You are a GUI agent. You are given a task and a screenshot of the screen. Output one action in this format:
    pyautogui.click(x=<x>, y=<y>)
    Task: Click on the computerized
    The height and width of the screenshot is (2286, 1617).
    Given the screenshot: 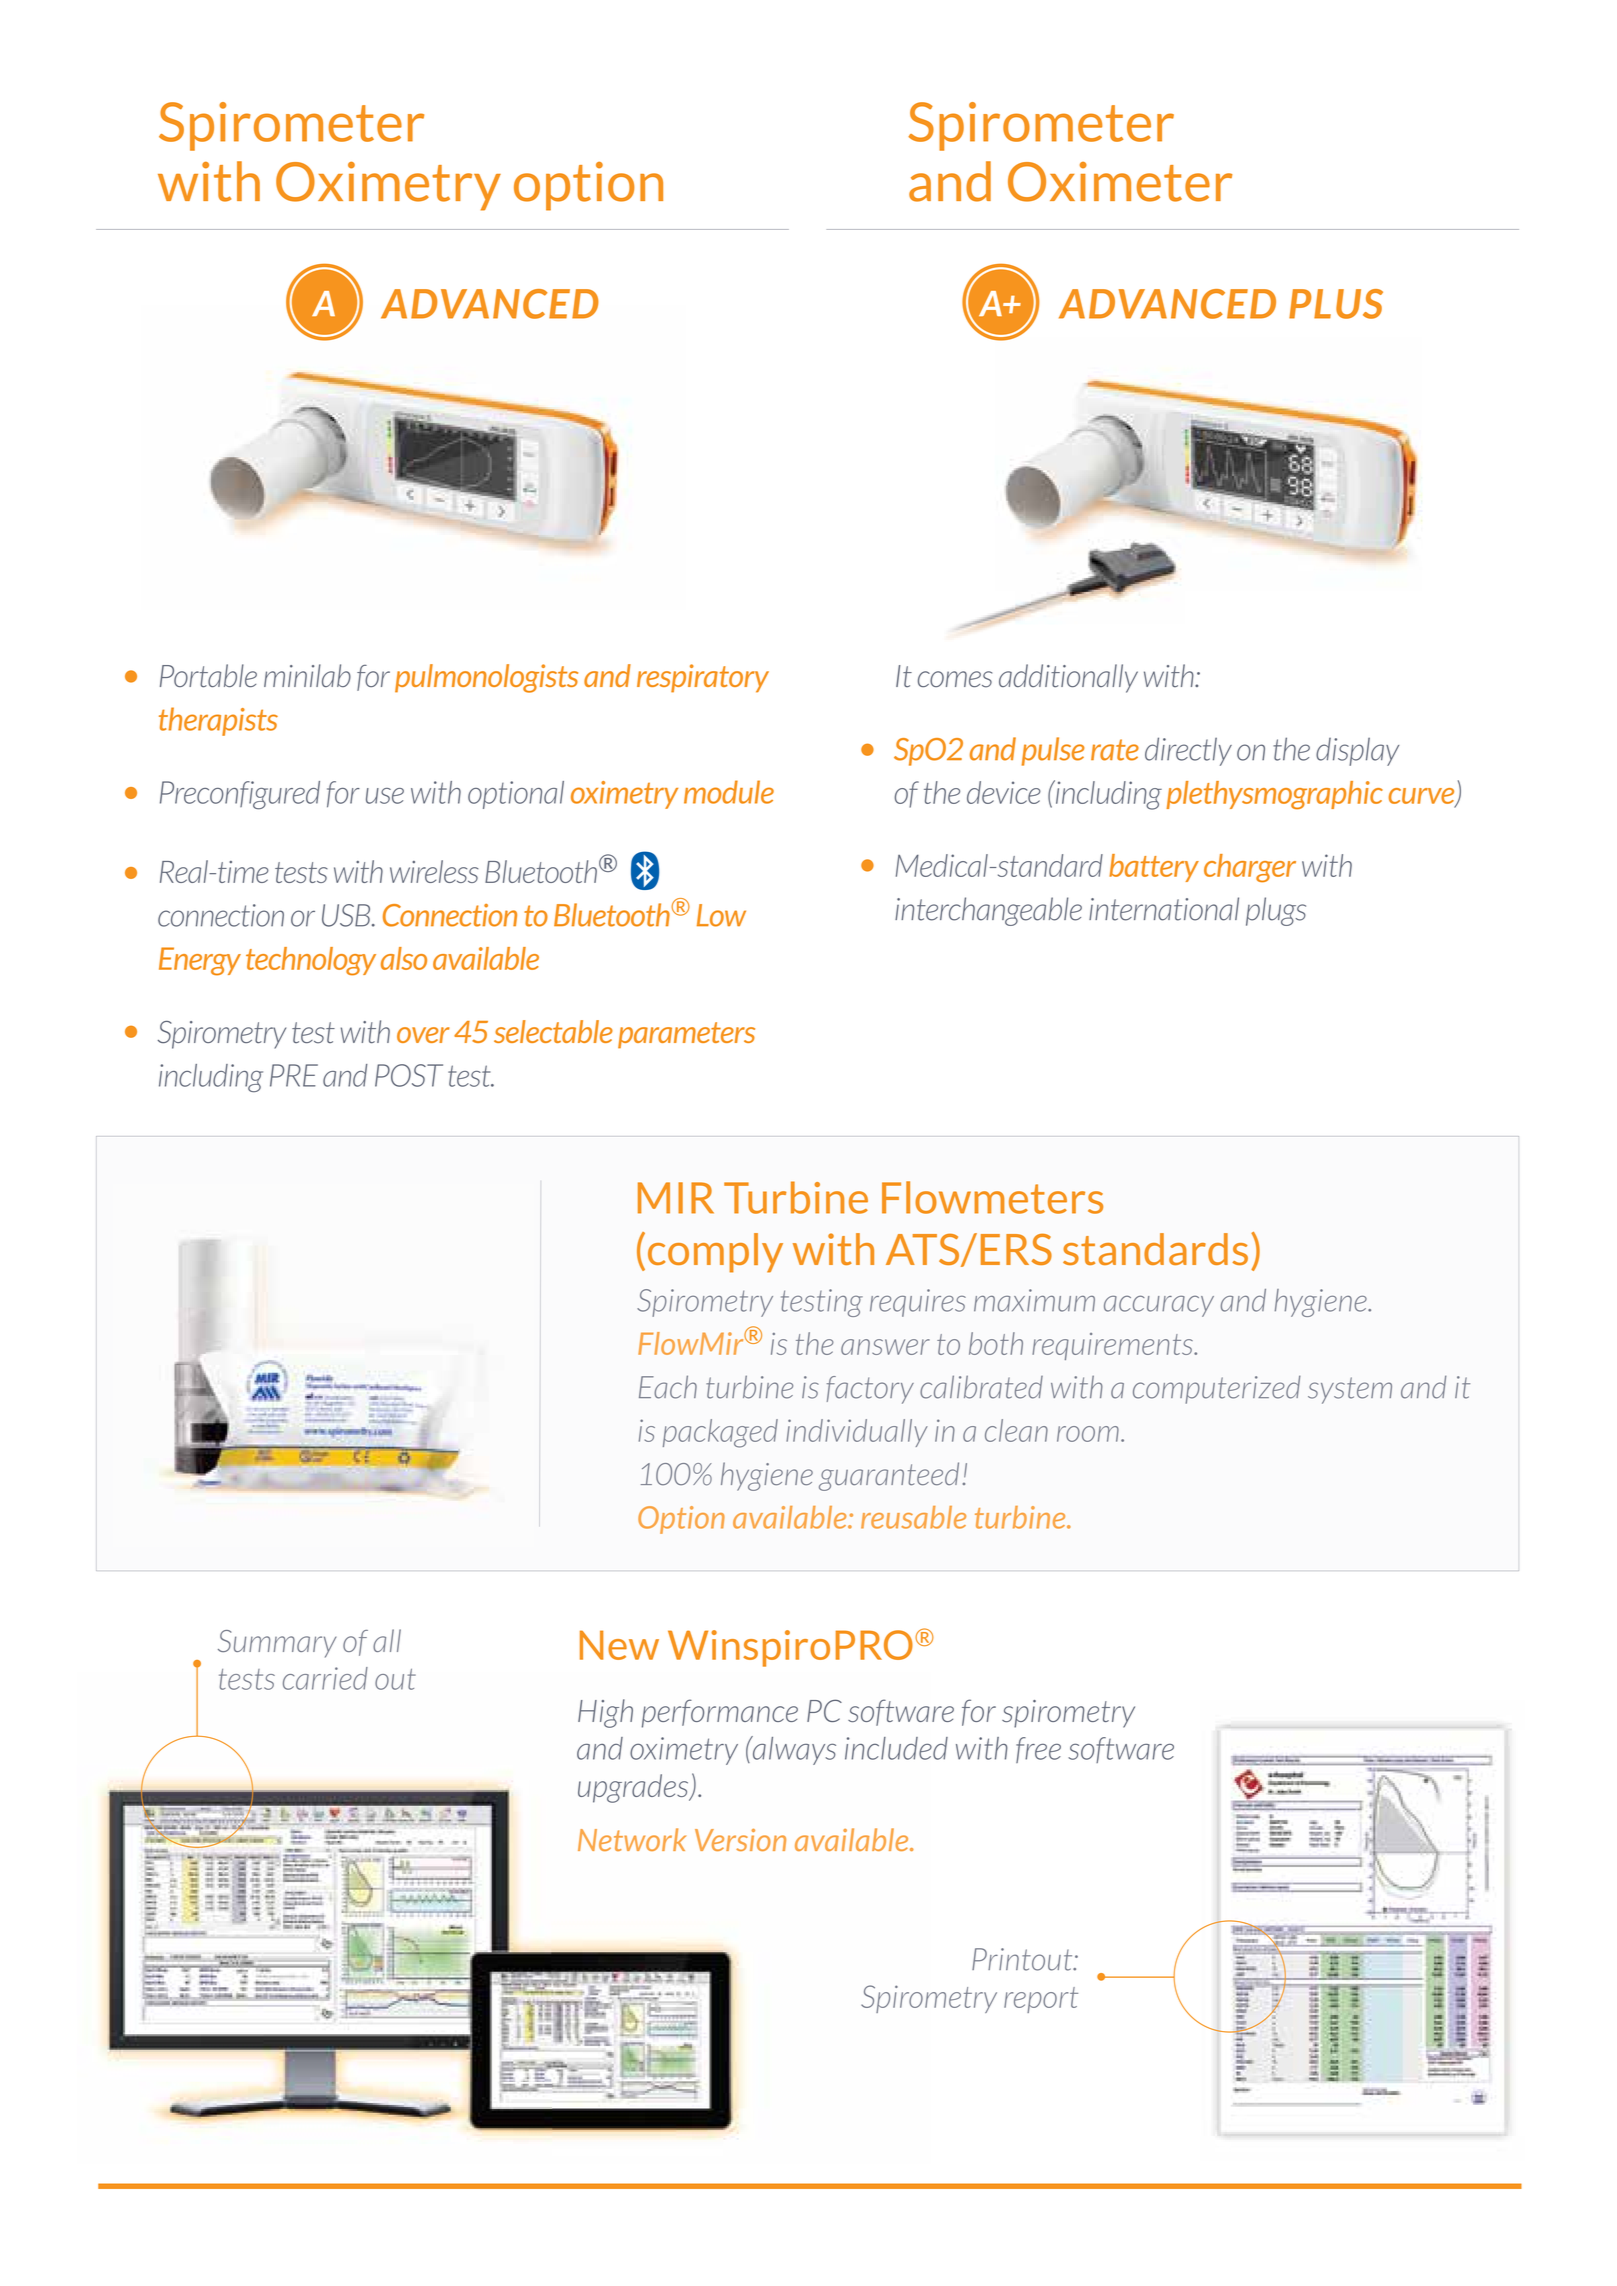 What is the action you would take?
    pyautogui.click(x=1217, y=1389)
